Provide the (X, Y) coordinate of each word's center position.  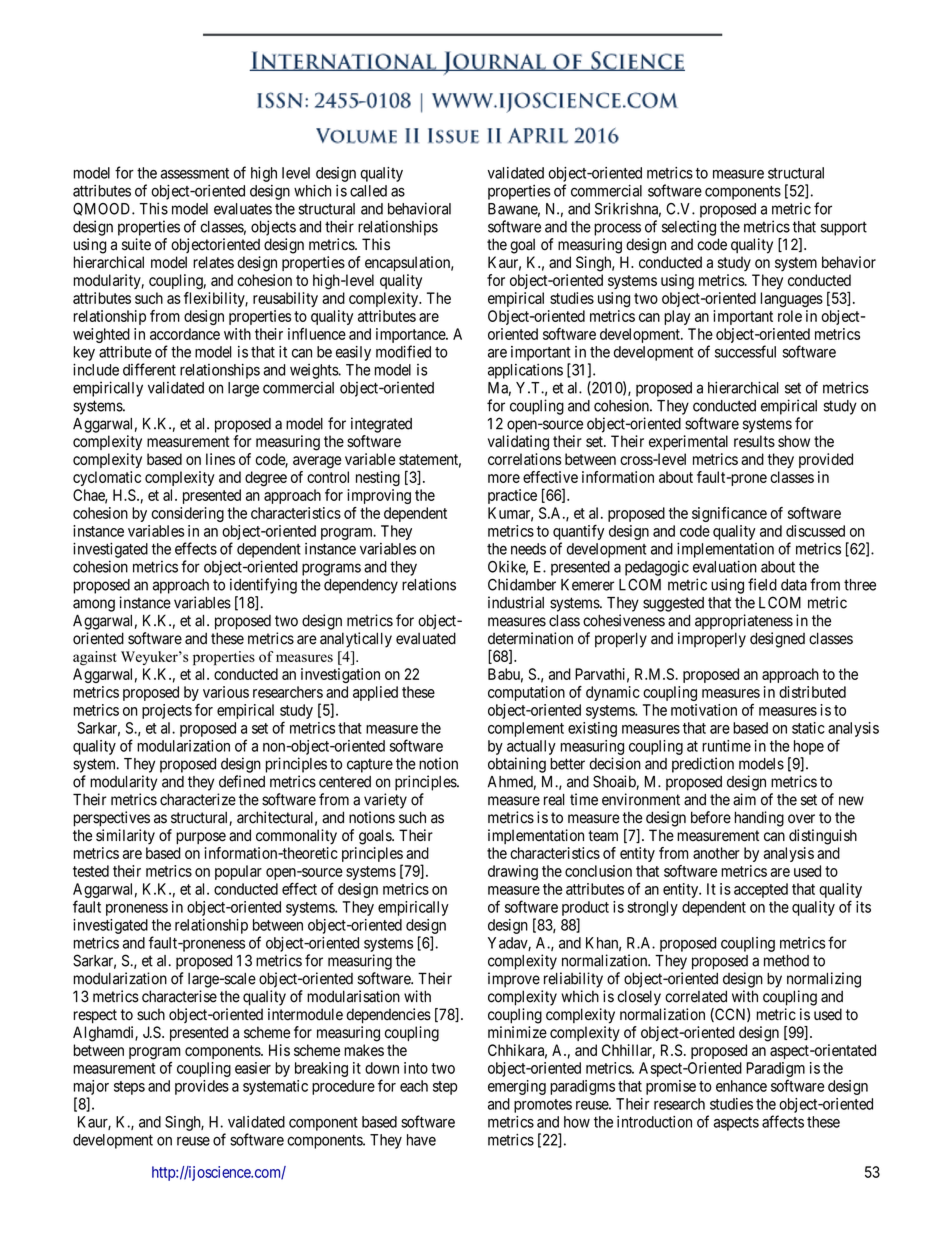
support (844, 228)
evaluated (426, 638)
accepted (761, 890)
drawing (513, 872)
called (368, 191)
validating (518, 443)
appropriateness (744, 622)
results (754, 441)
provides (202, 1087)
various (226, 692)
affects (783, 1121)
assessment (195, 173)
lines (220, 459)
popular (238, 872)
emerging (517, 1087)
